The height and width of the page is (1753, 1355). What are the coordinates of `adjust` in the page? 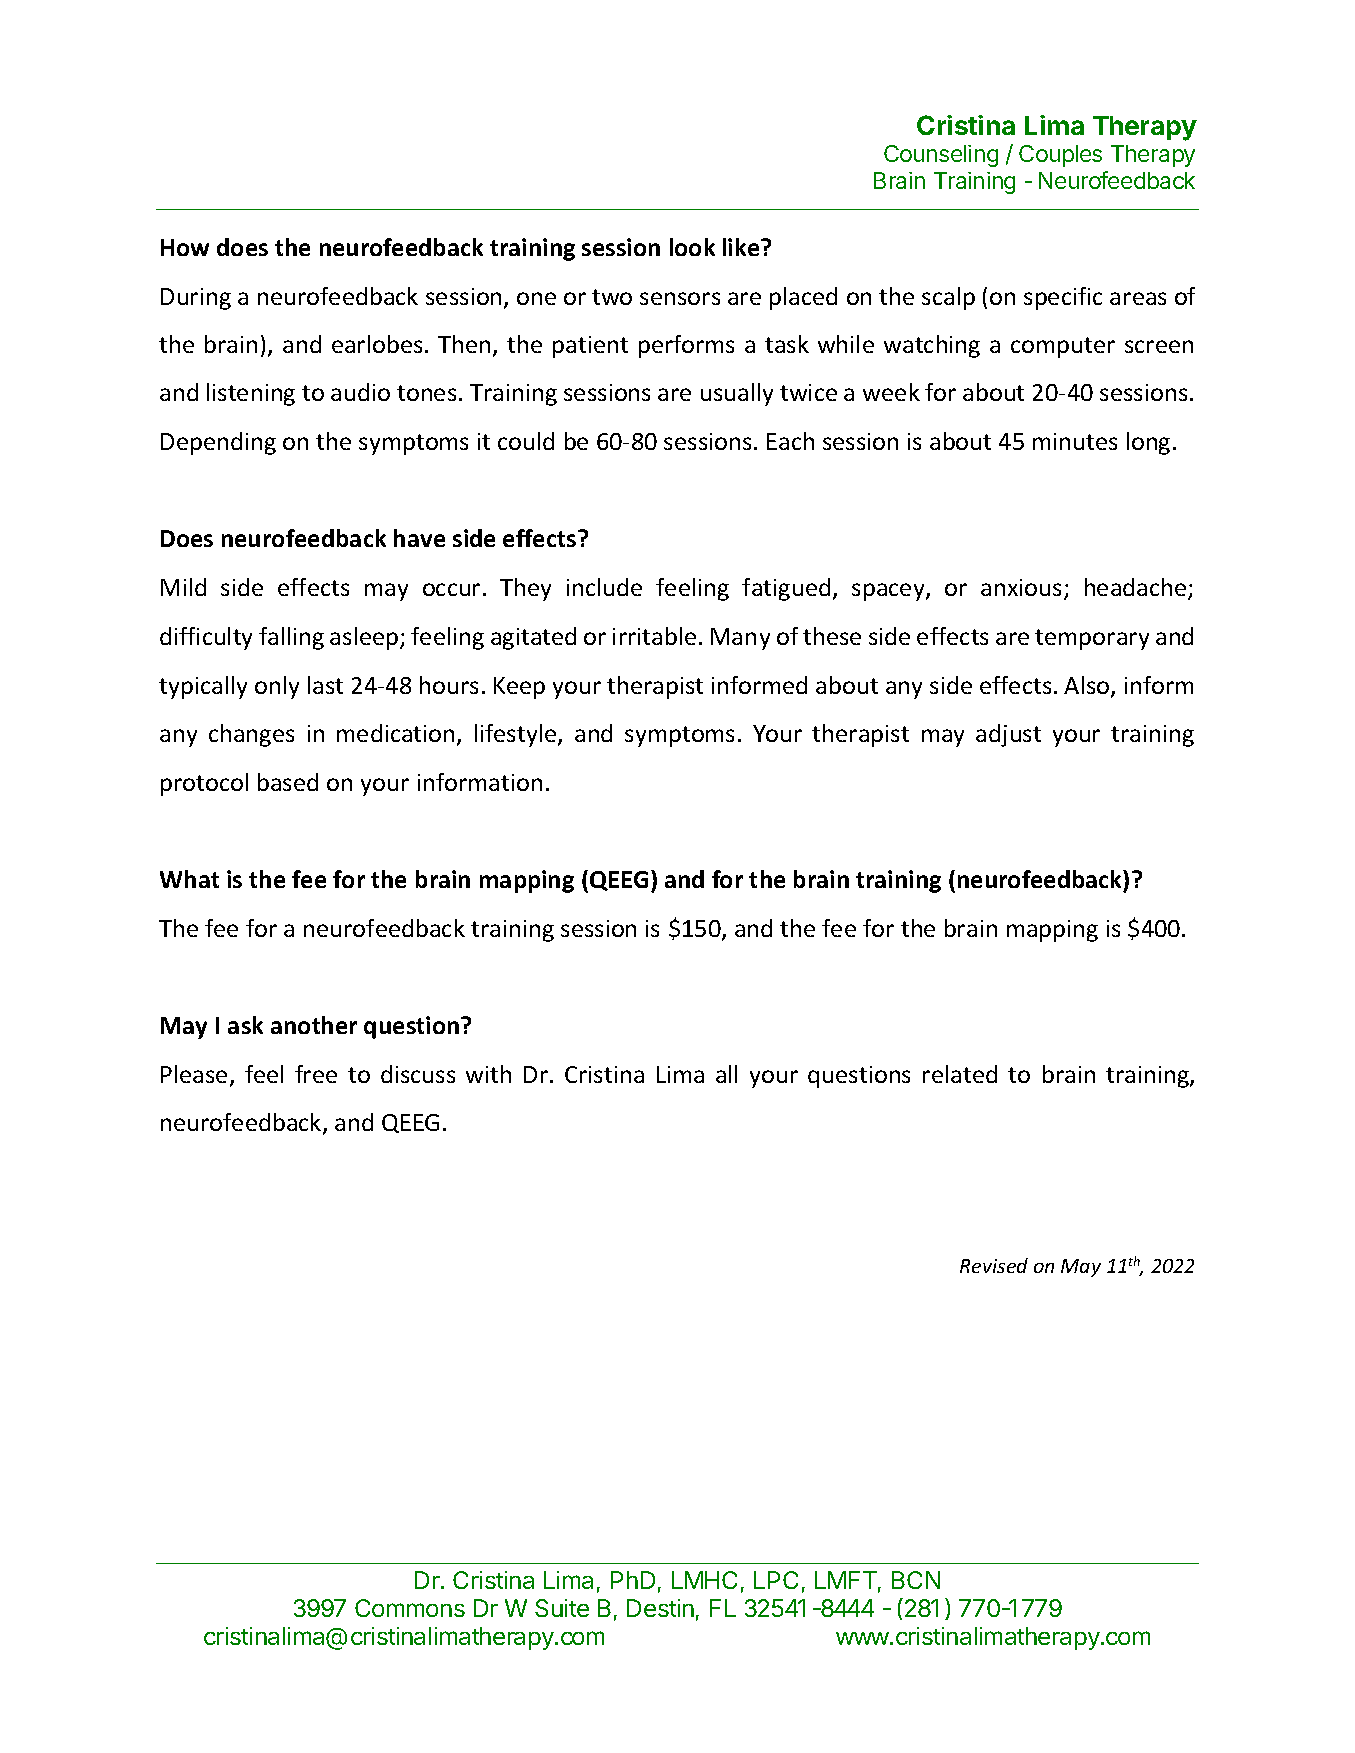 It's located at (1008, 735).
